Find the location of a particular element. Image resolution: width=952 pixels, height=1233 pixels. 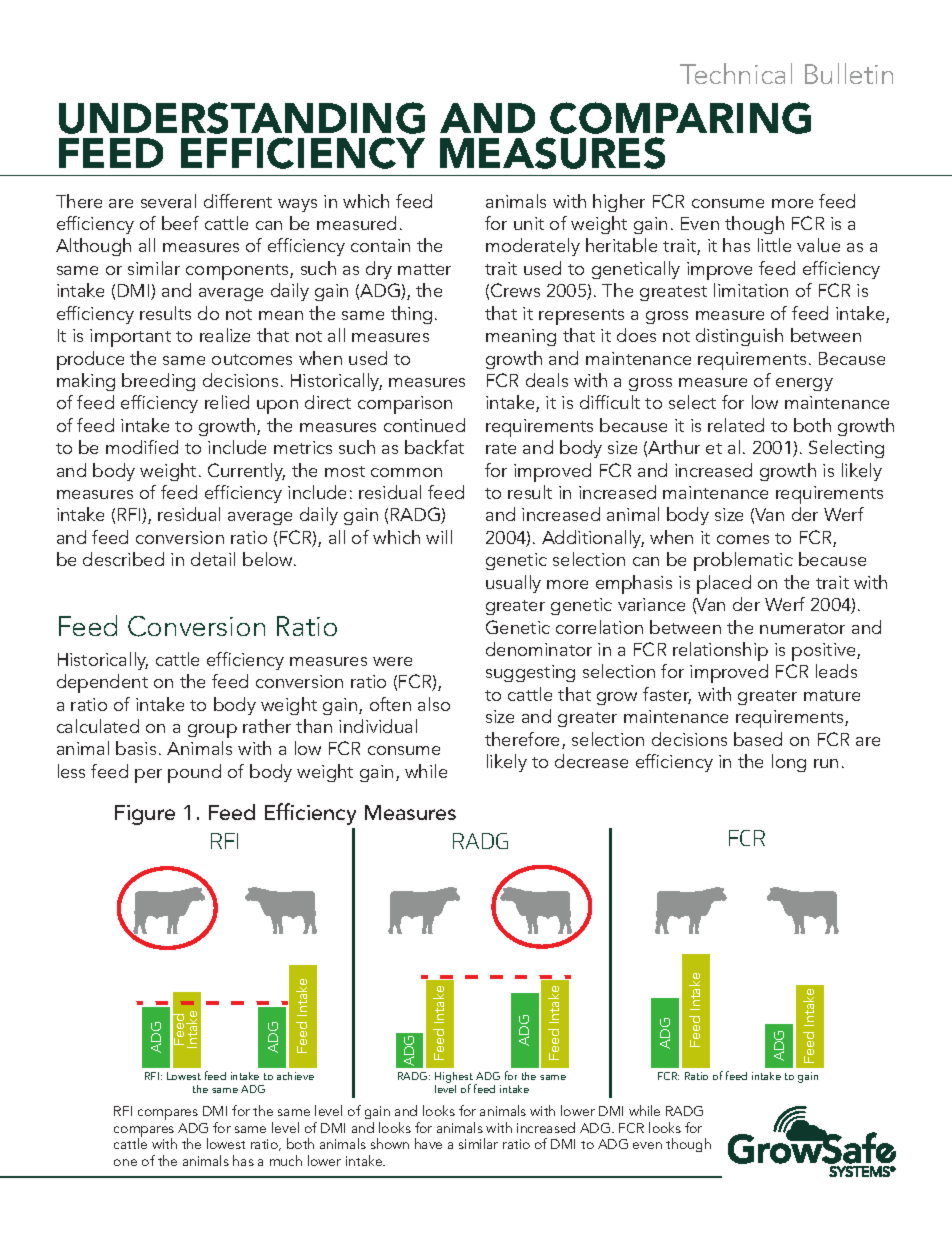

UNDERSTANDING is located at coordinates (242, 118).
